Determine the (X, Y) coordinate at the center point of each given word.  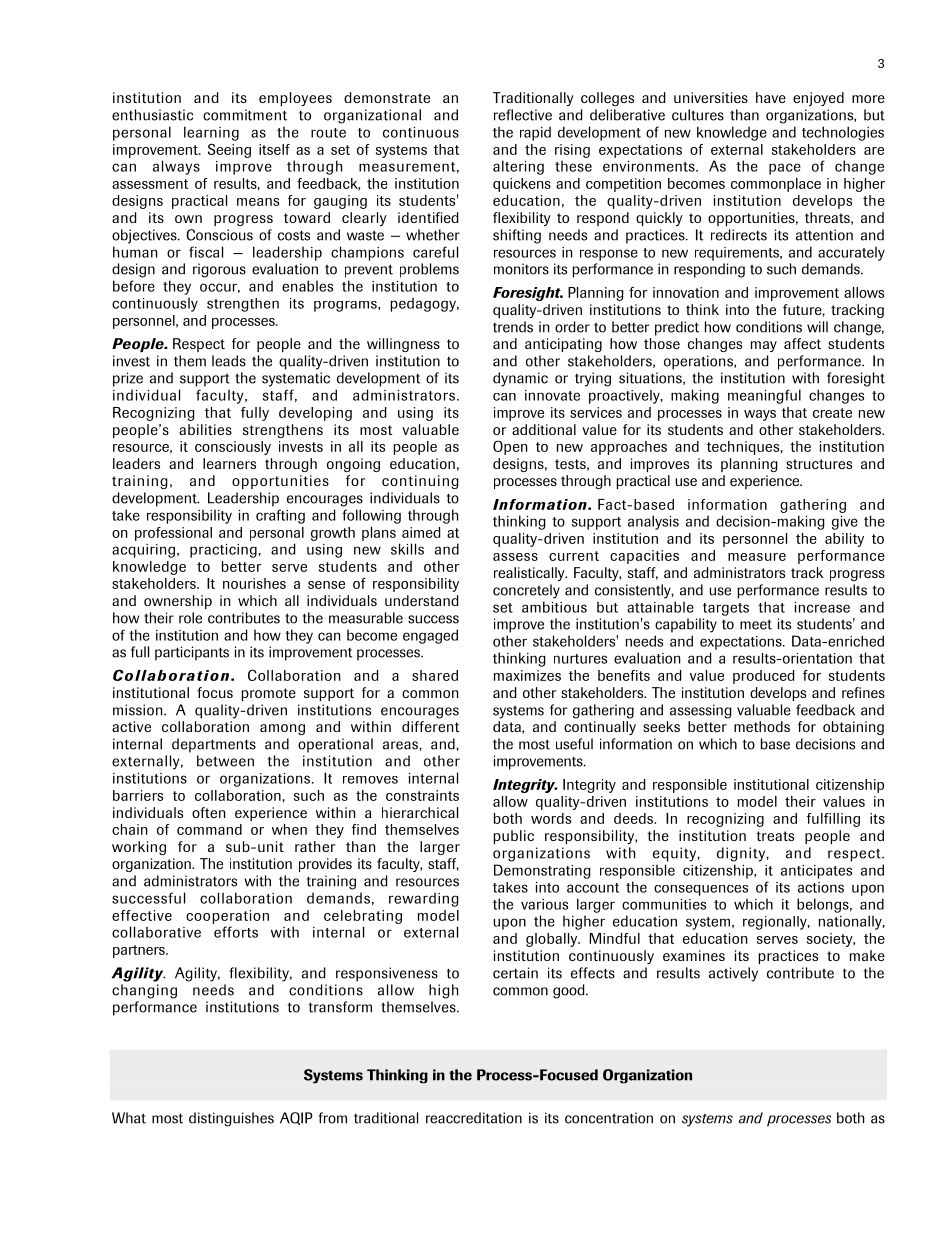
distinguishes (231, 1119)
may (764, 346)
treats (775, 836)
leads (229, 361)
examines (694, 955)
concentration (609, 1118)
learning (211, 133)
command (209, 829)
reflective (523, 115)
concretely (526, 591)
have (771, 97)
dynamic (520, 379)
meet (756, 624)
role (190, 618)
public (514, 837)
